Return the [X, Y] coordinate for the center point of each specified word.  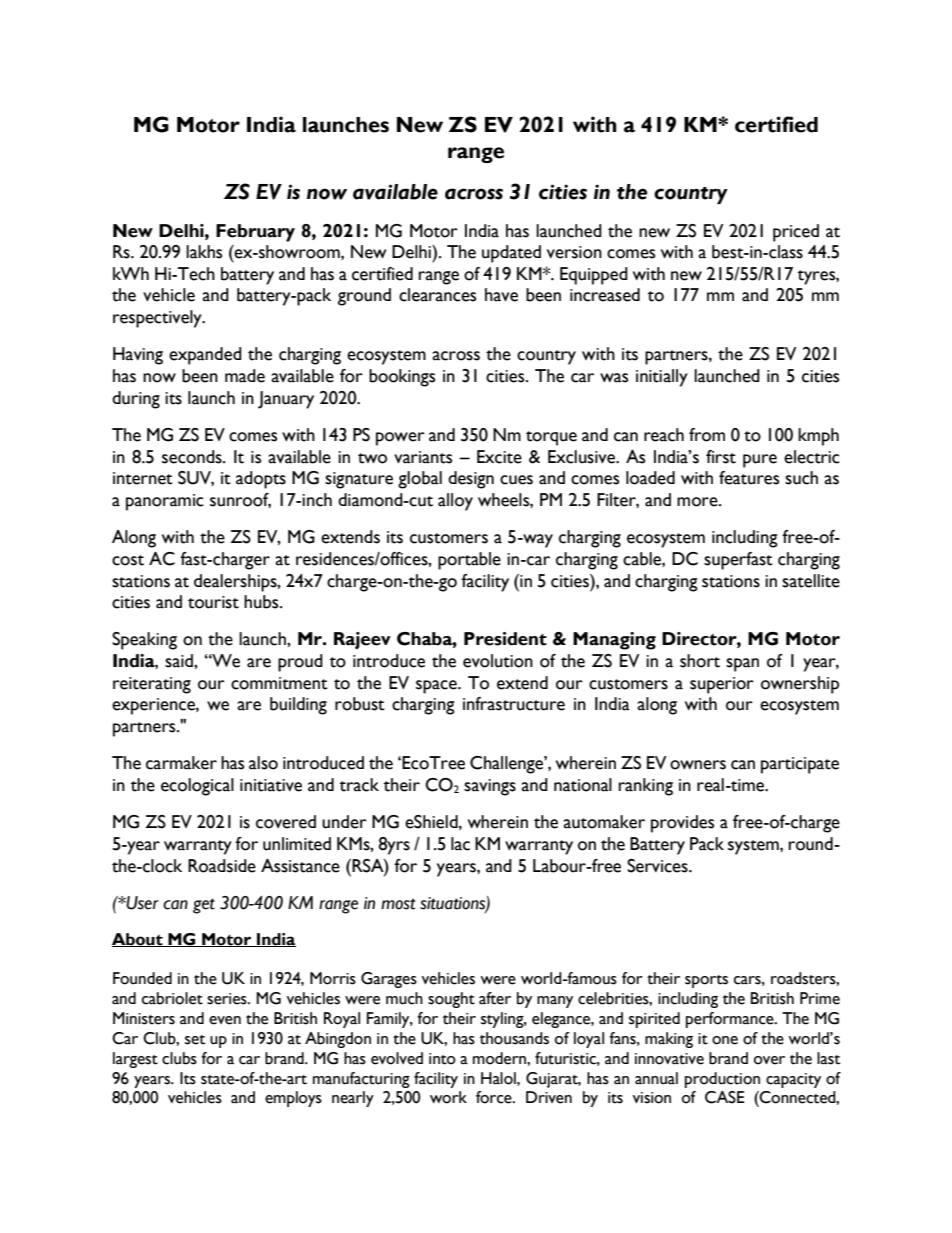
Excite [499, 457]
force [495, 1097]
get [204, 906]
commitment [279, 683]
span [742, 665]
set [195, 1040]
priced [796, 233]
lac [460, 844]
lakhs [204, 252]
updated [511, 254]
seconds [193, 457]
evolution [498, 661]
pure [760, 461]
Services [658, 866]
